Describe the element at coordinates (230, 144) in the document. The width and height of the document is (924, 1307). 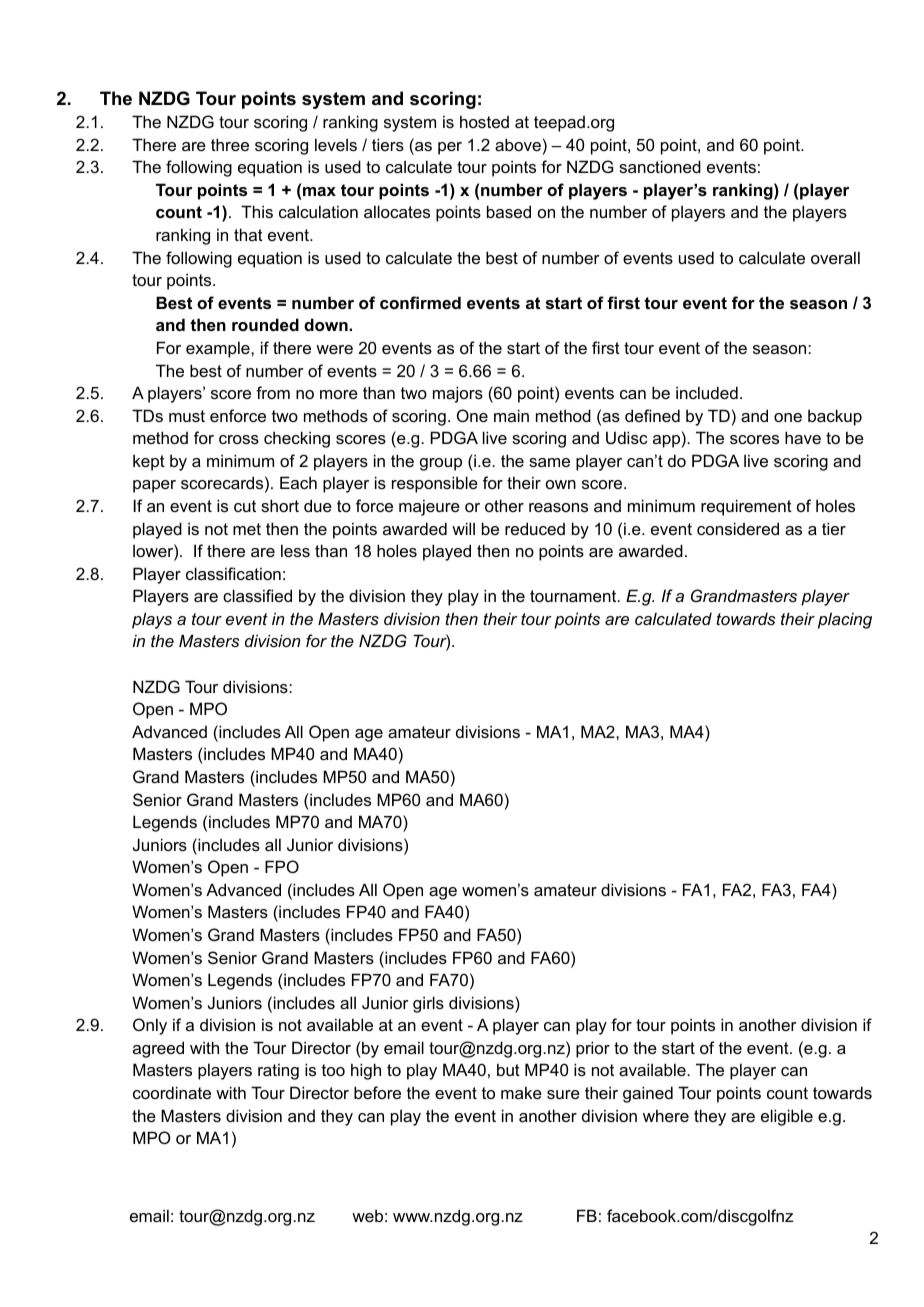
I see `three` at that location.
